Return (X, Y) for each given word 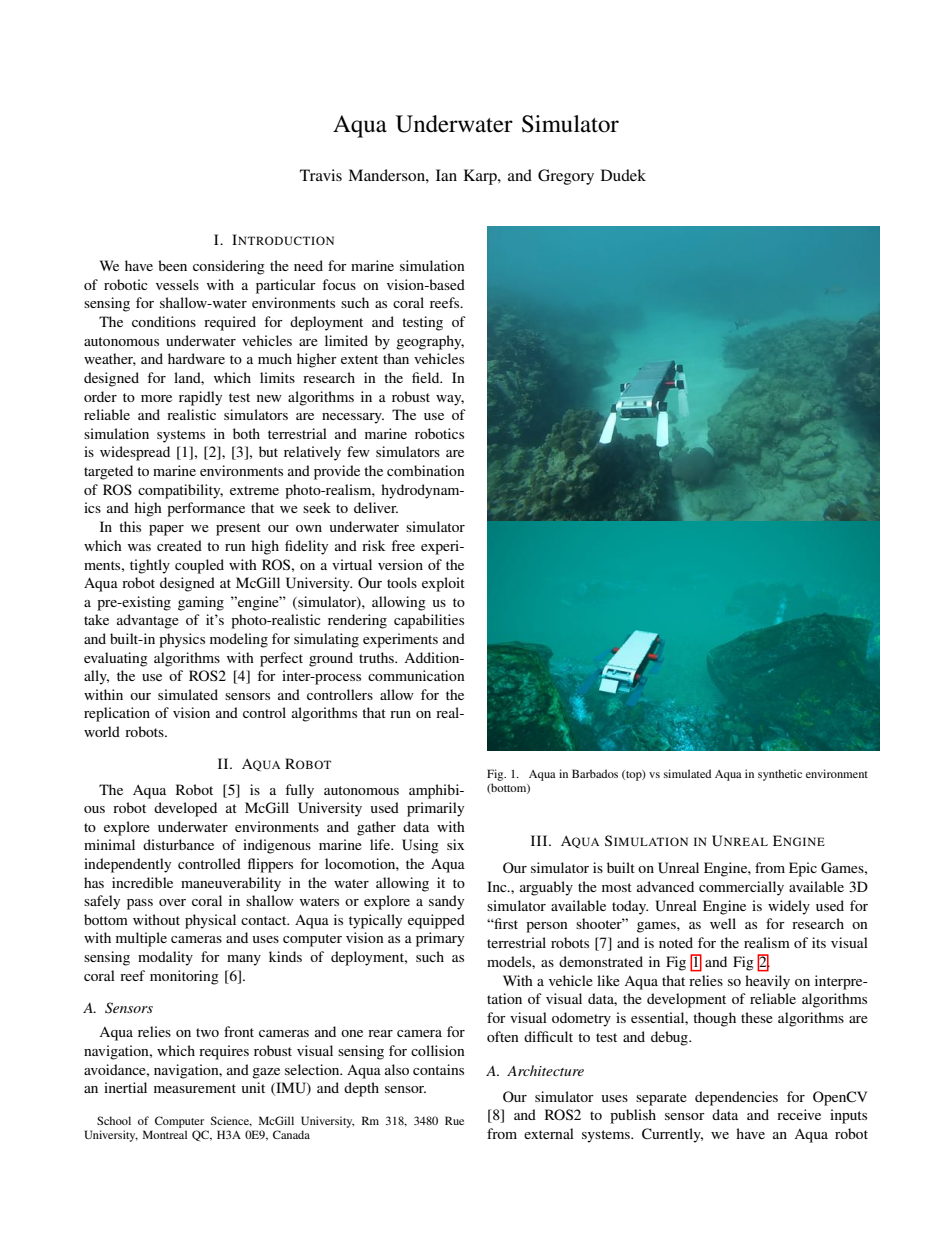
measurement (195, 1088)
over (172, 902)
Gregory (566, 177)
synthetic (780, 775)
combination (426, 470)
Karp (481, 177)
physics (182, 640)
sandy (446, 902)
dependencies (736, 1098)
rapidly (200, 398)
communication (416, 675)
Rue (454, 1120)
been (172, 265)
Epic (803, 869)
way (450, 400)
